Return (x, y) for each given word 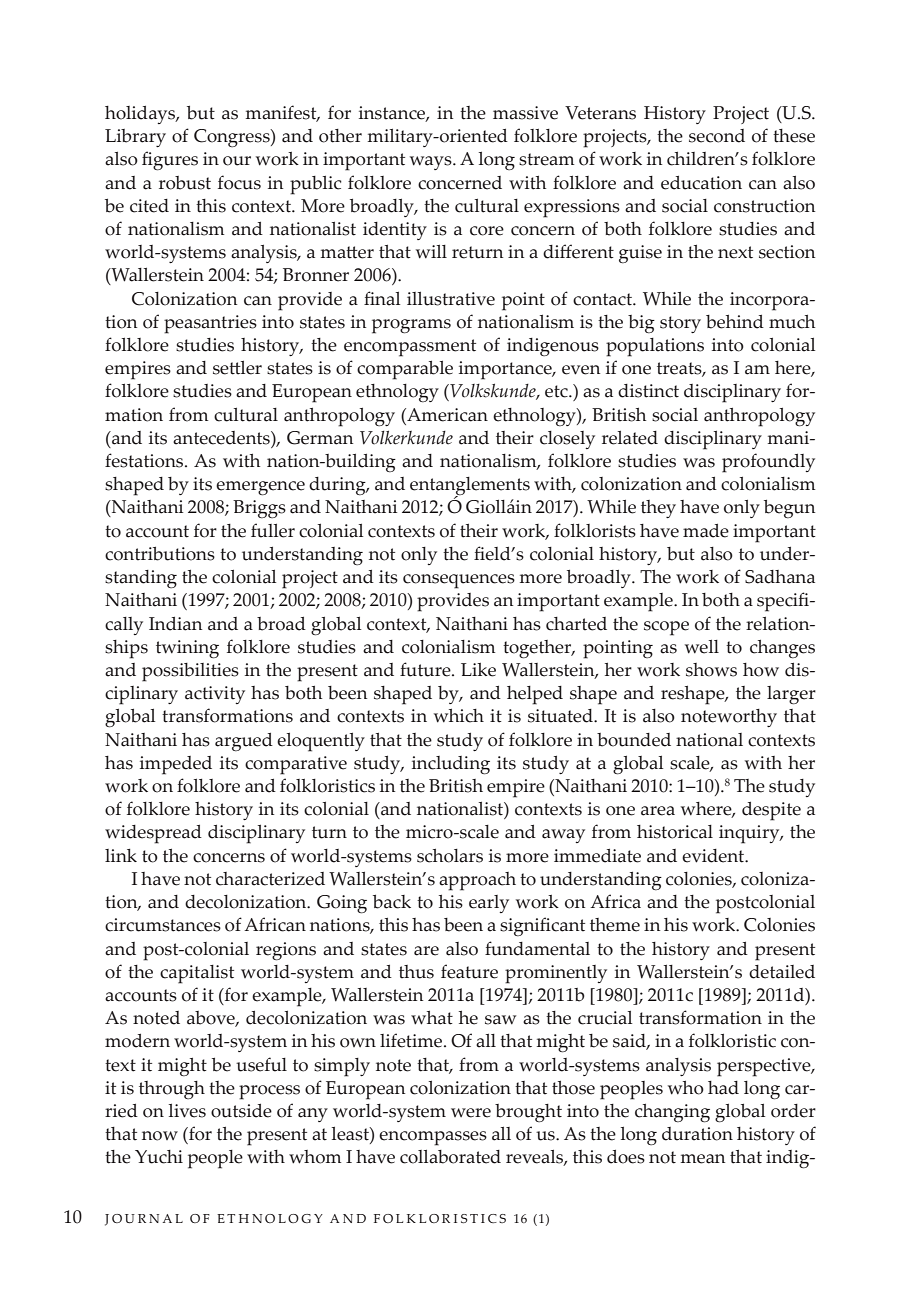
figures (170, 161)
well (702, 647)
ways (432, 163)
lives (187, 1111)
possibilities (190, 672)
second (717, 136)
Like (478, 670)
